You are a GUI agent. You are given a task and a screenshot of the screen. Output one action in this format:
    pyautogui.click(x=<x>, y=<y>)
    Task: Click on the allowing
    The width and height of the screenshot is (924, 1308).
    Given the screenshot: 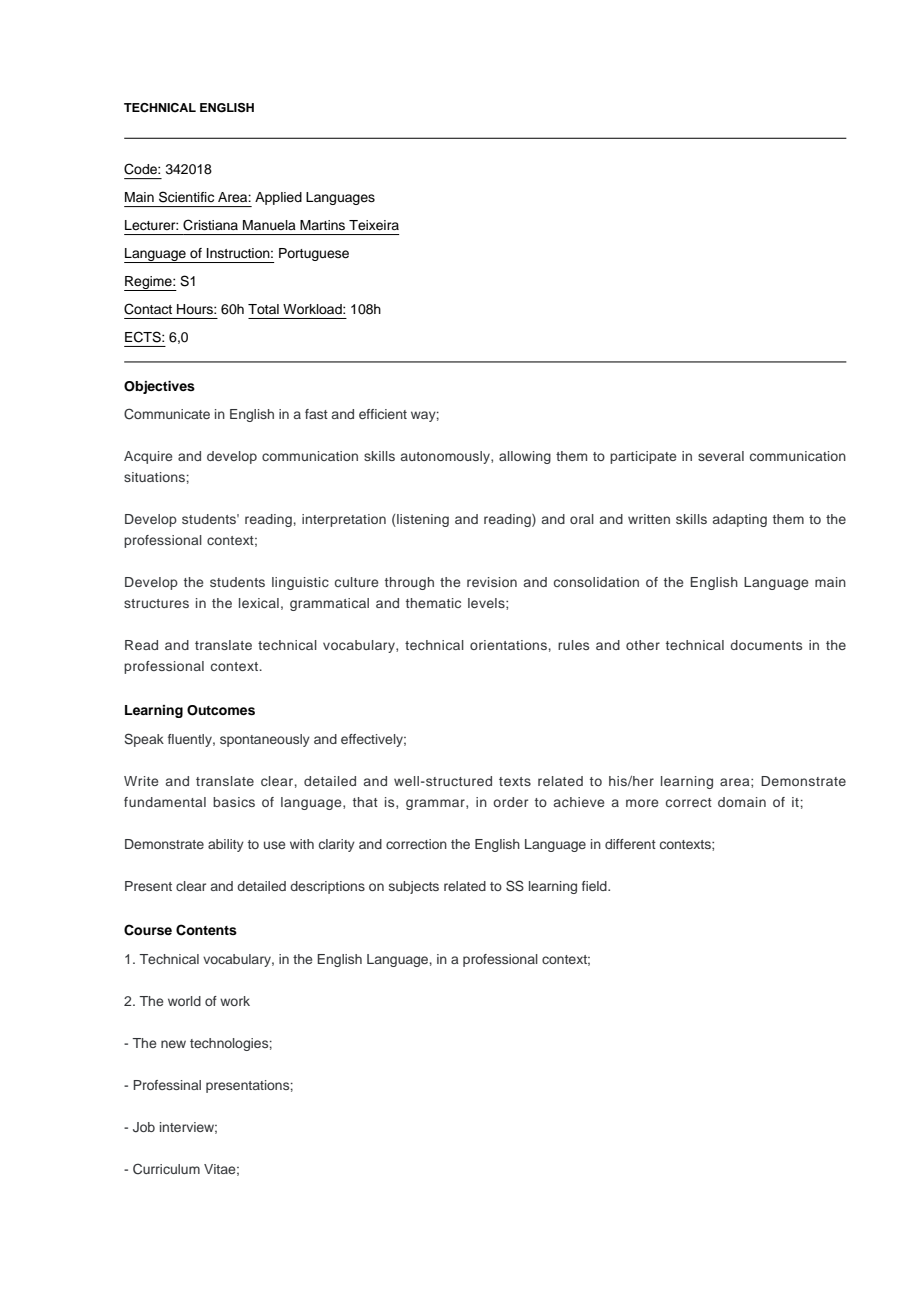 What is the action you would take?
    pyautogui.click(x=525, y=457)
